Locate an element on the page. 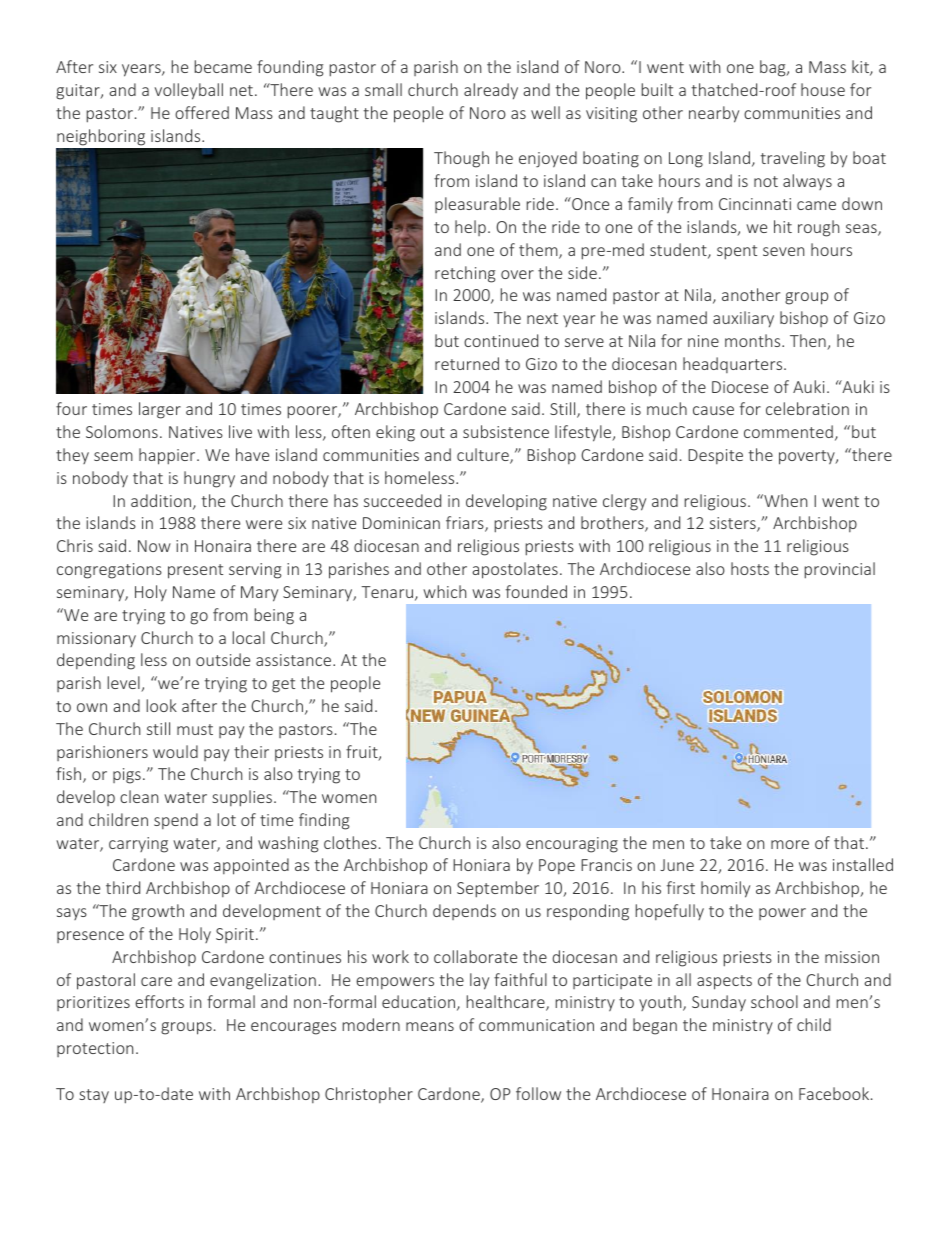 The height and width of the image is (1233, 952). volleyball is located at coordinates (189, 91).
